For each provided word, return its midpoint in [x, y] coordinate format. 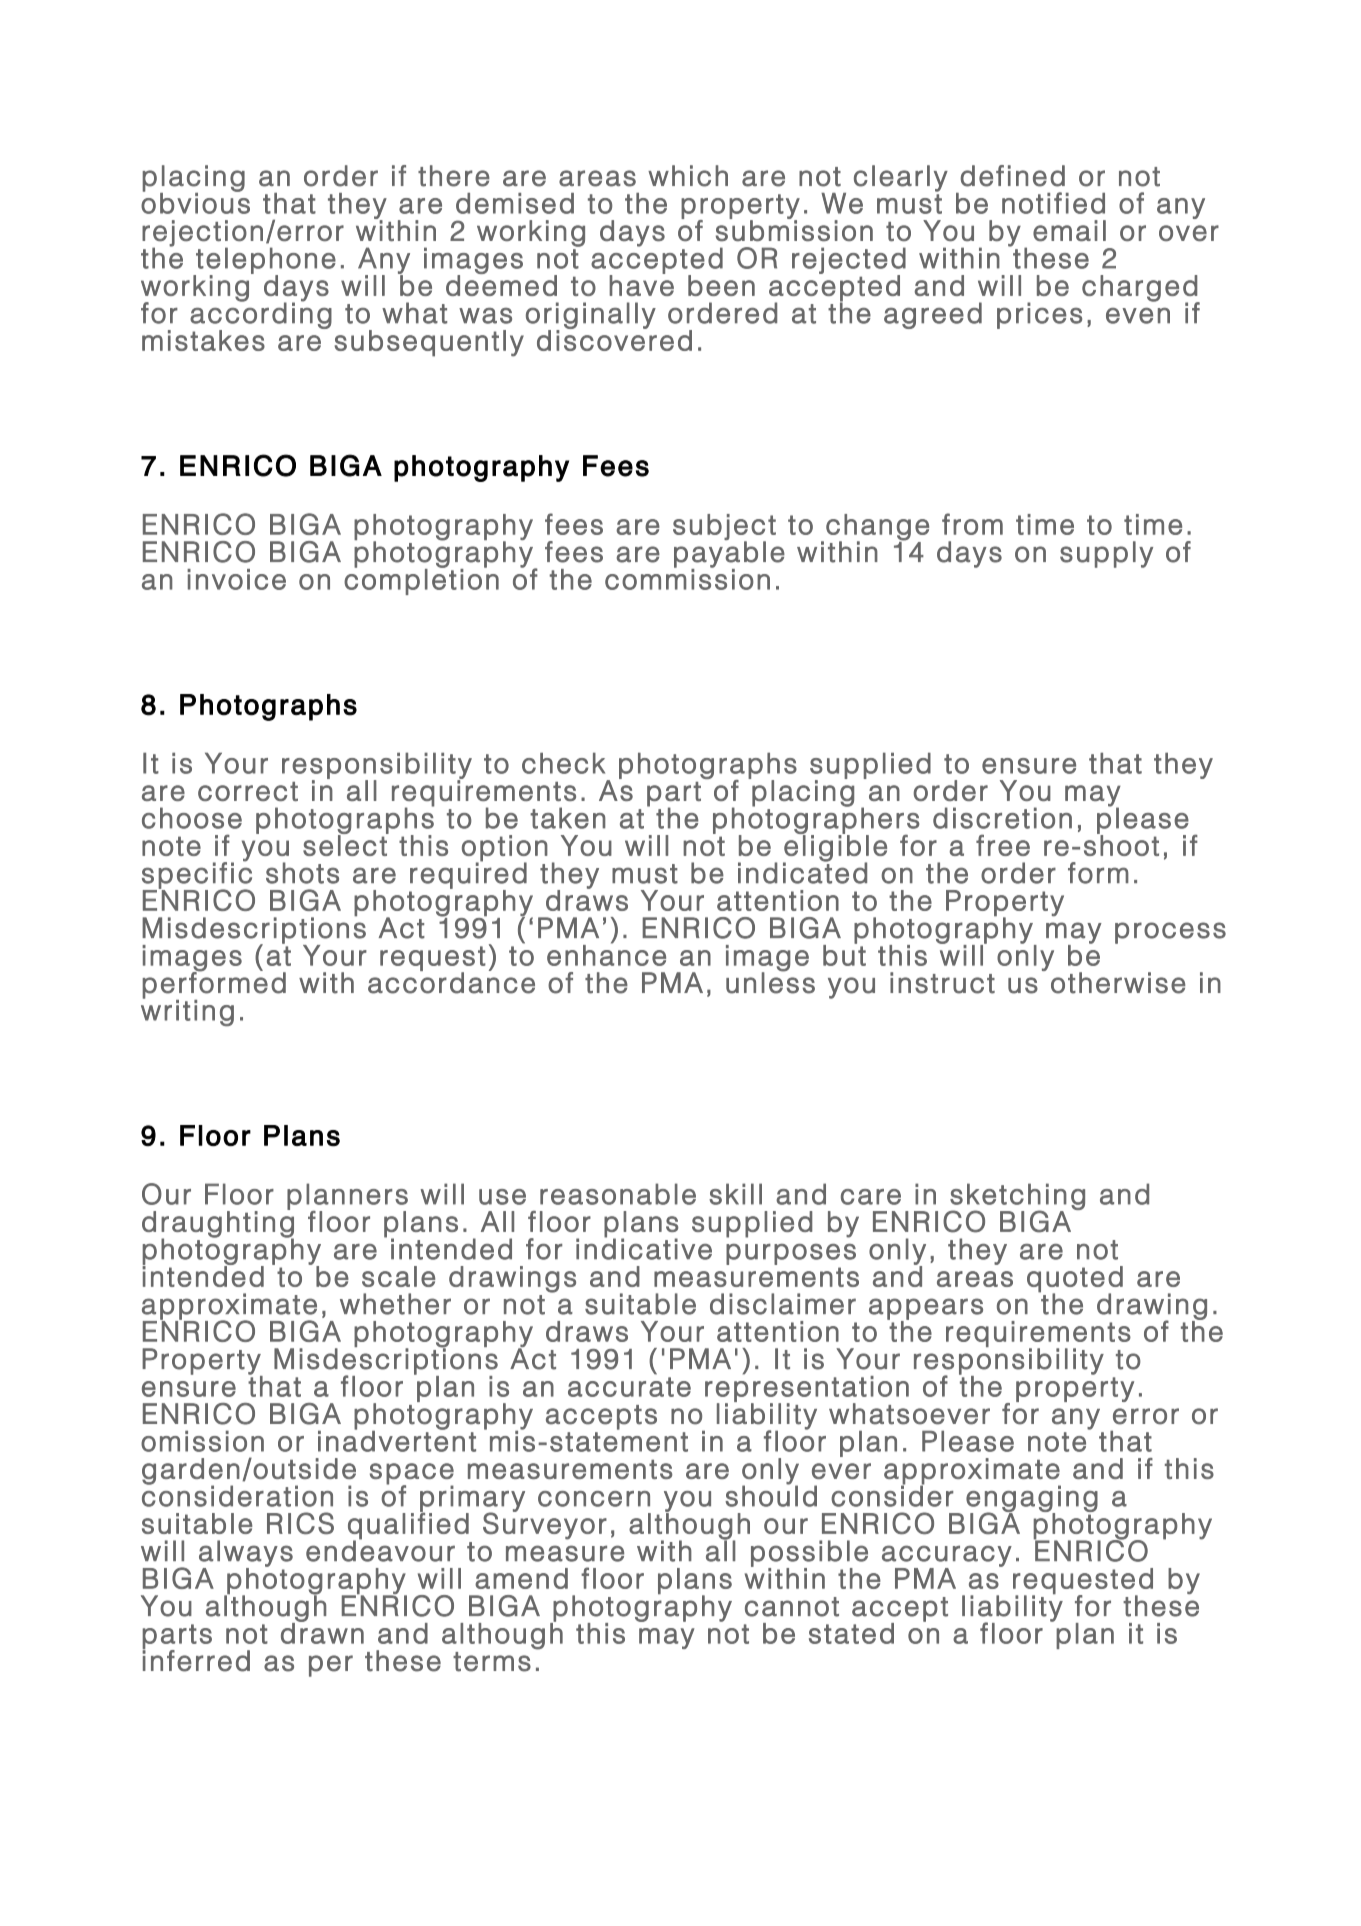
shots [302, 873]
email [1069, 231]
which [688, 176]
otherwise [1118, 983]
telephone [265, 261]
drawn [322, 1632]
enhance [606, 954]
